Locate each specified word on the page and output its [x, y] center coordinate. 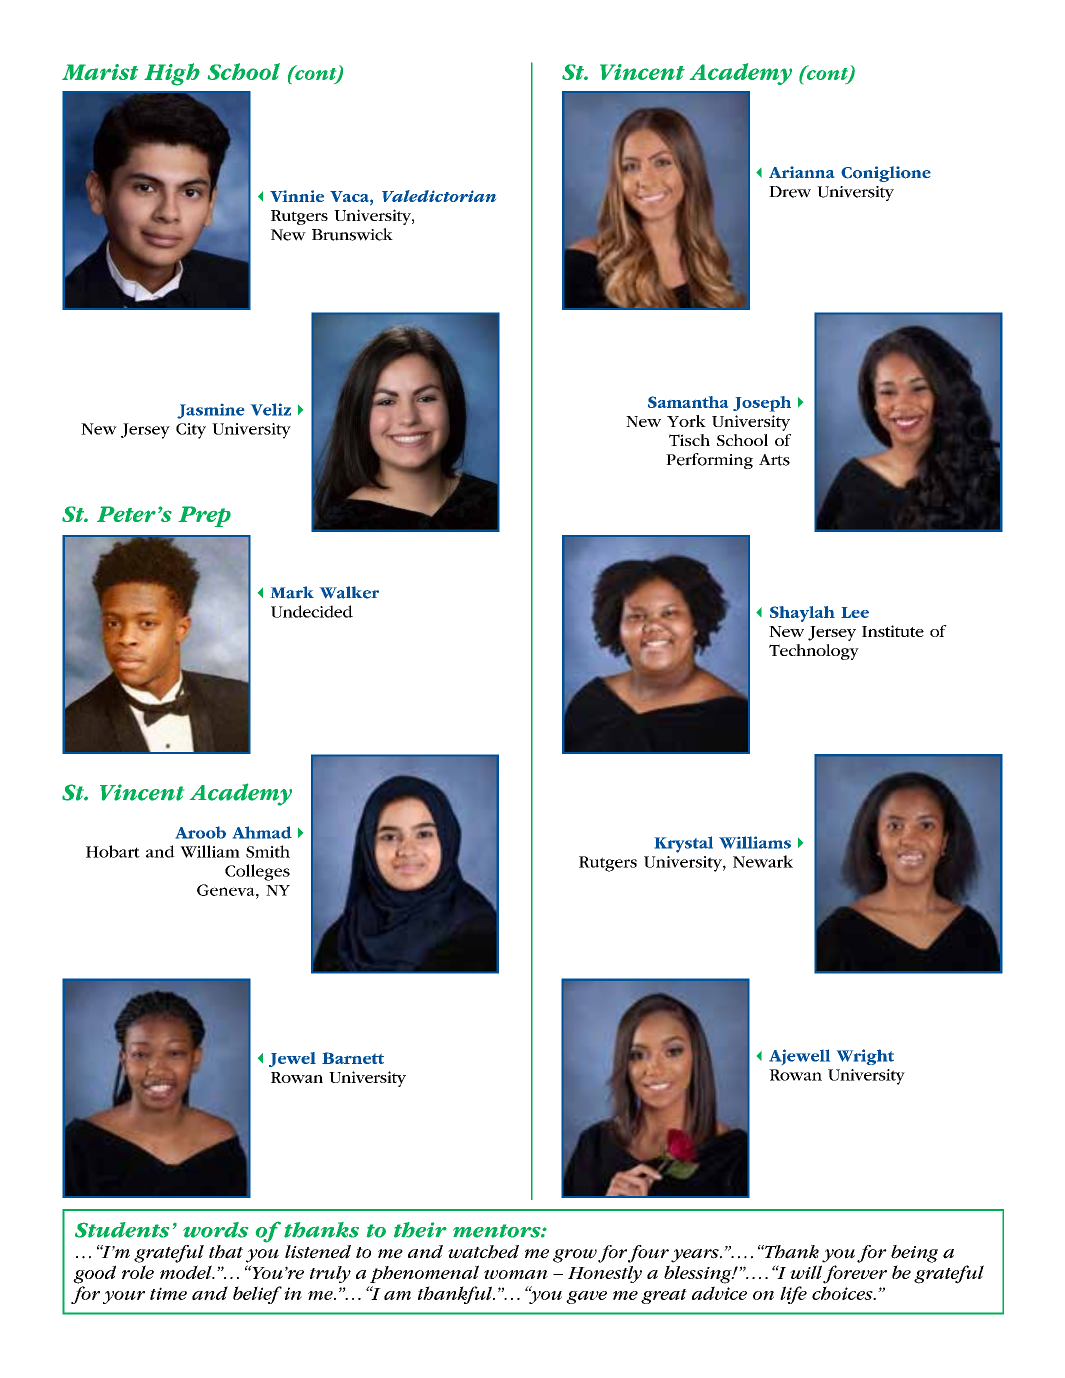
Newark [763, 861]
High [172, 74]
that [226, 1252]
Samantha [688, 402]
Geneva [227, 890]
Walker [349, 592]
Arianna [801, 172]
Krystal [684, 844]
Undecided [312, 611]
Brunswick [352, 234]
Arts [774, 460]
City [191, 431]
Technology [814, 652]
